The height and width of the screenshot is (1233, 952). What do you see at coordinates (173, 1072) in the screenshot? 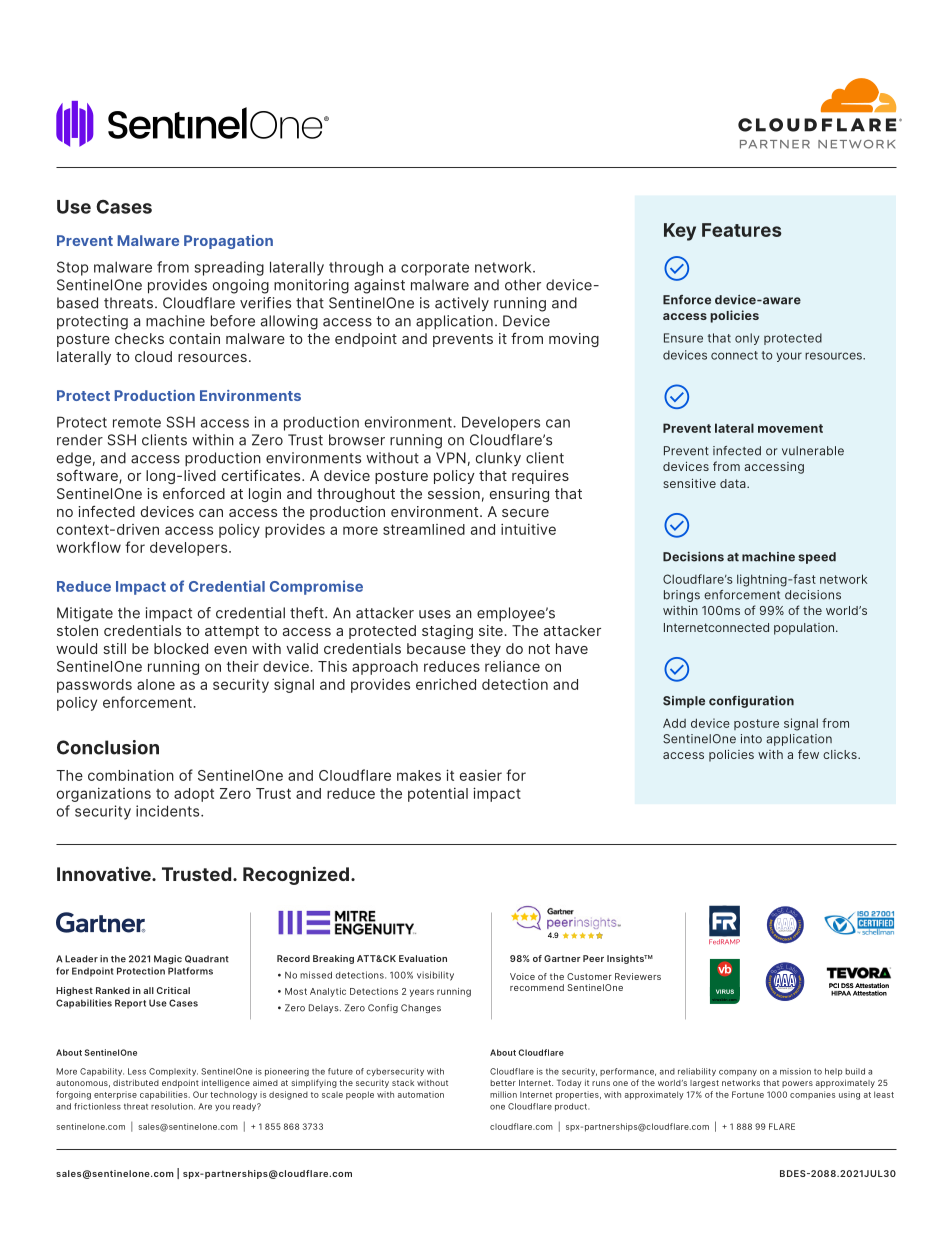
I see `Complexity` at bounding box center [173, 1072].
